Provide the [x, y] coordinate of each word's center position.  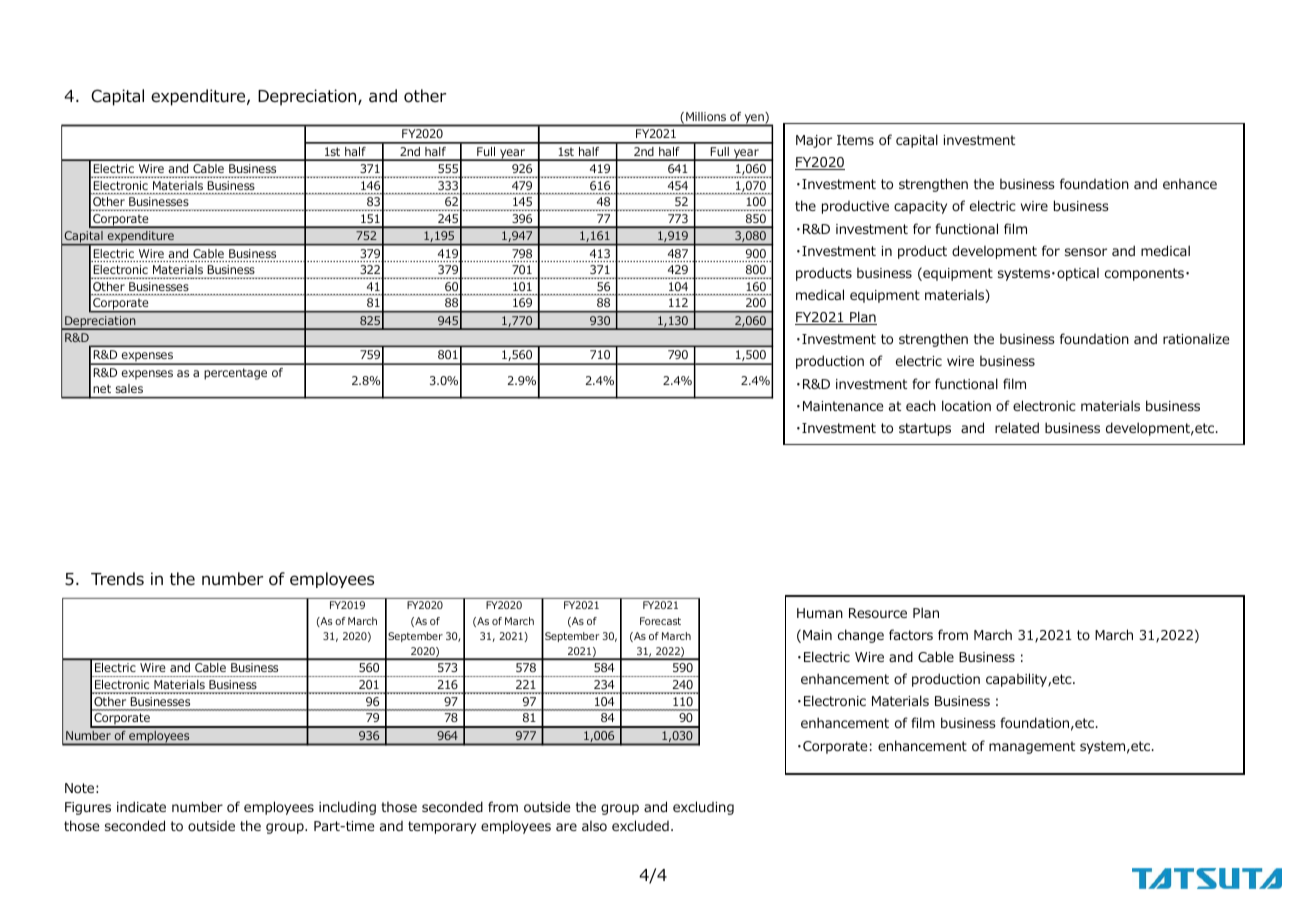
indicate [141, 806]
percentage [235, 374]
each [921, 405]
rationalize [1196, 339]
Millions [706, 116]
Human [820, 613]
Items [855, 140]
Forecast [660, 621]
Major [814, 141]
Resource [878, 613]
